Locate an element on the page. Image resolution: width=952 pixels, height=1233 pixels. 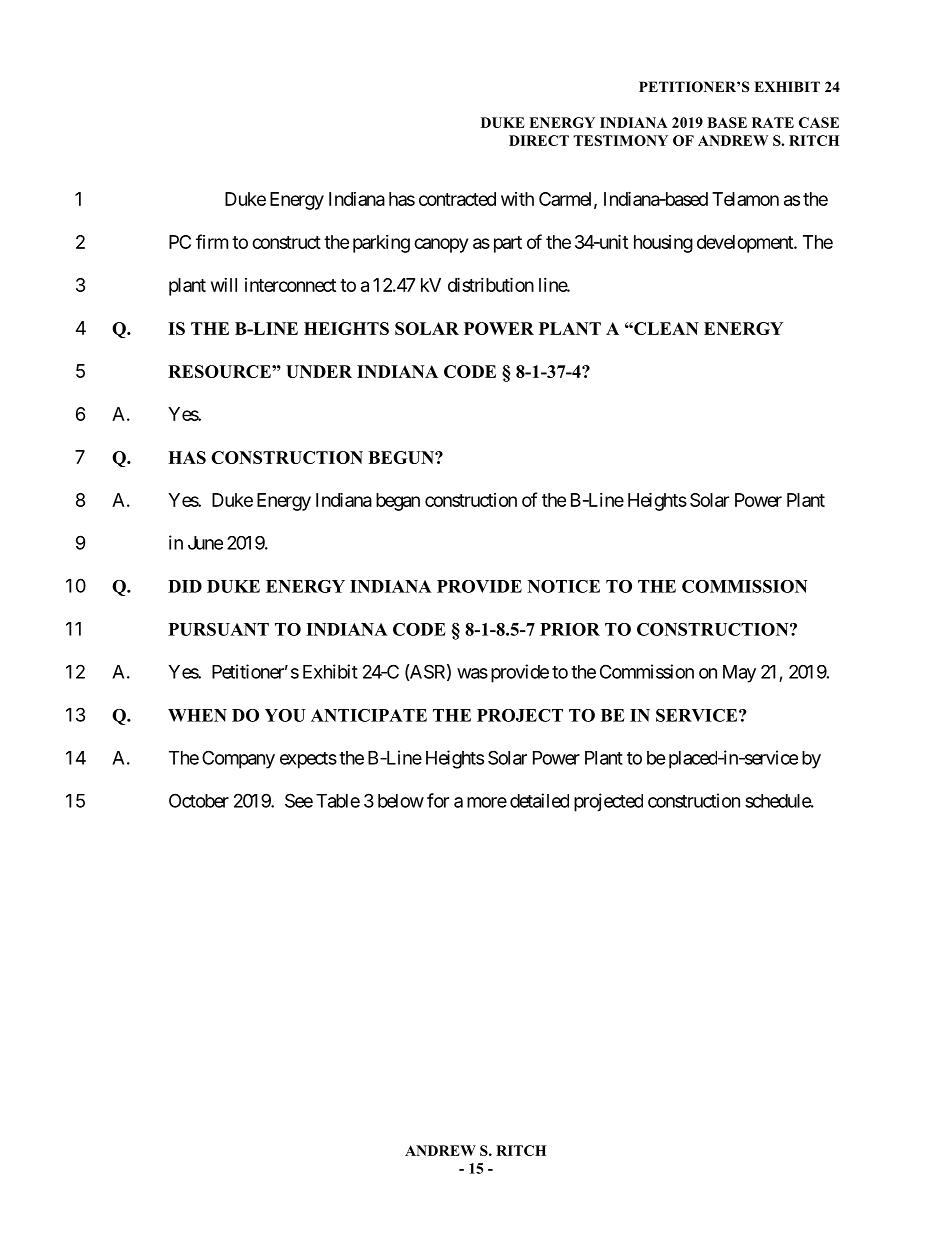
began is located at coordinates (398, 502).
